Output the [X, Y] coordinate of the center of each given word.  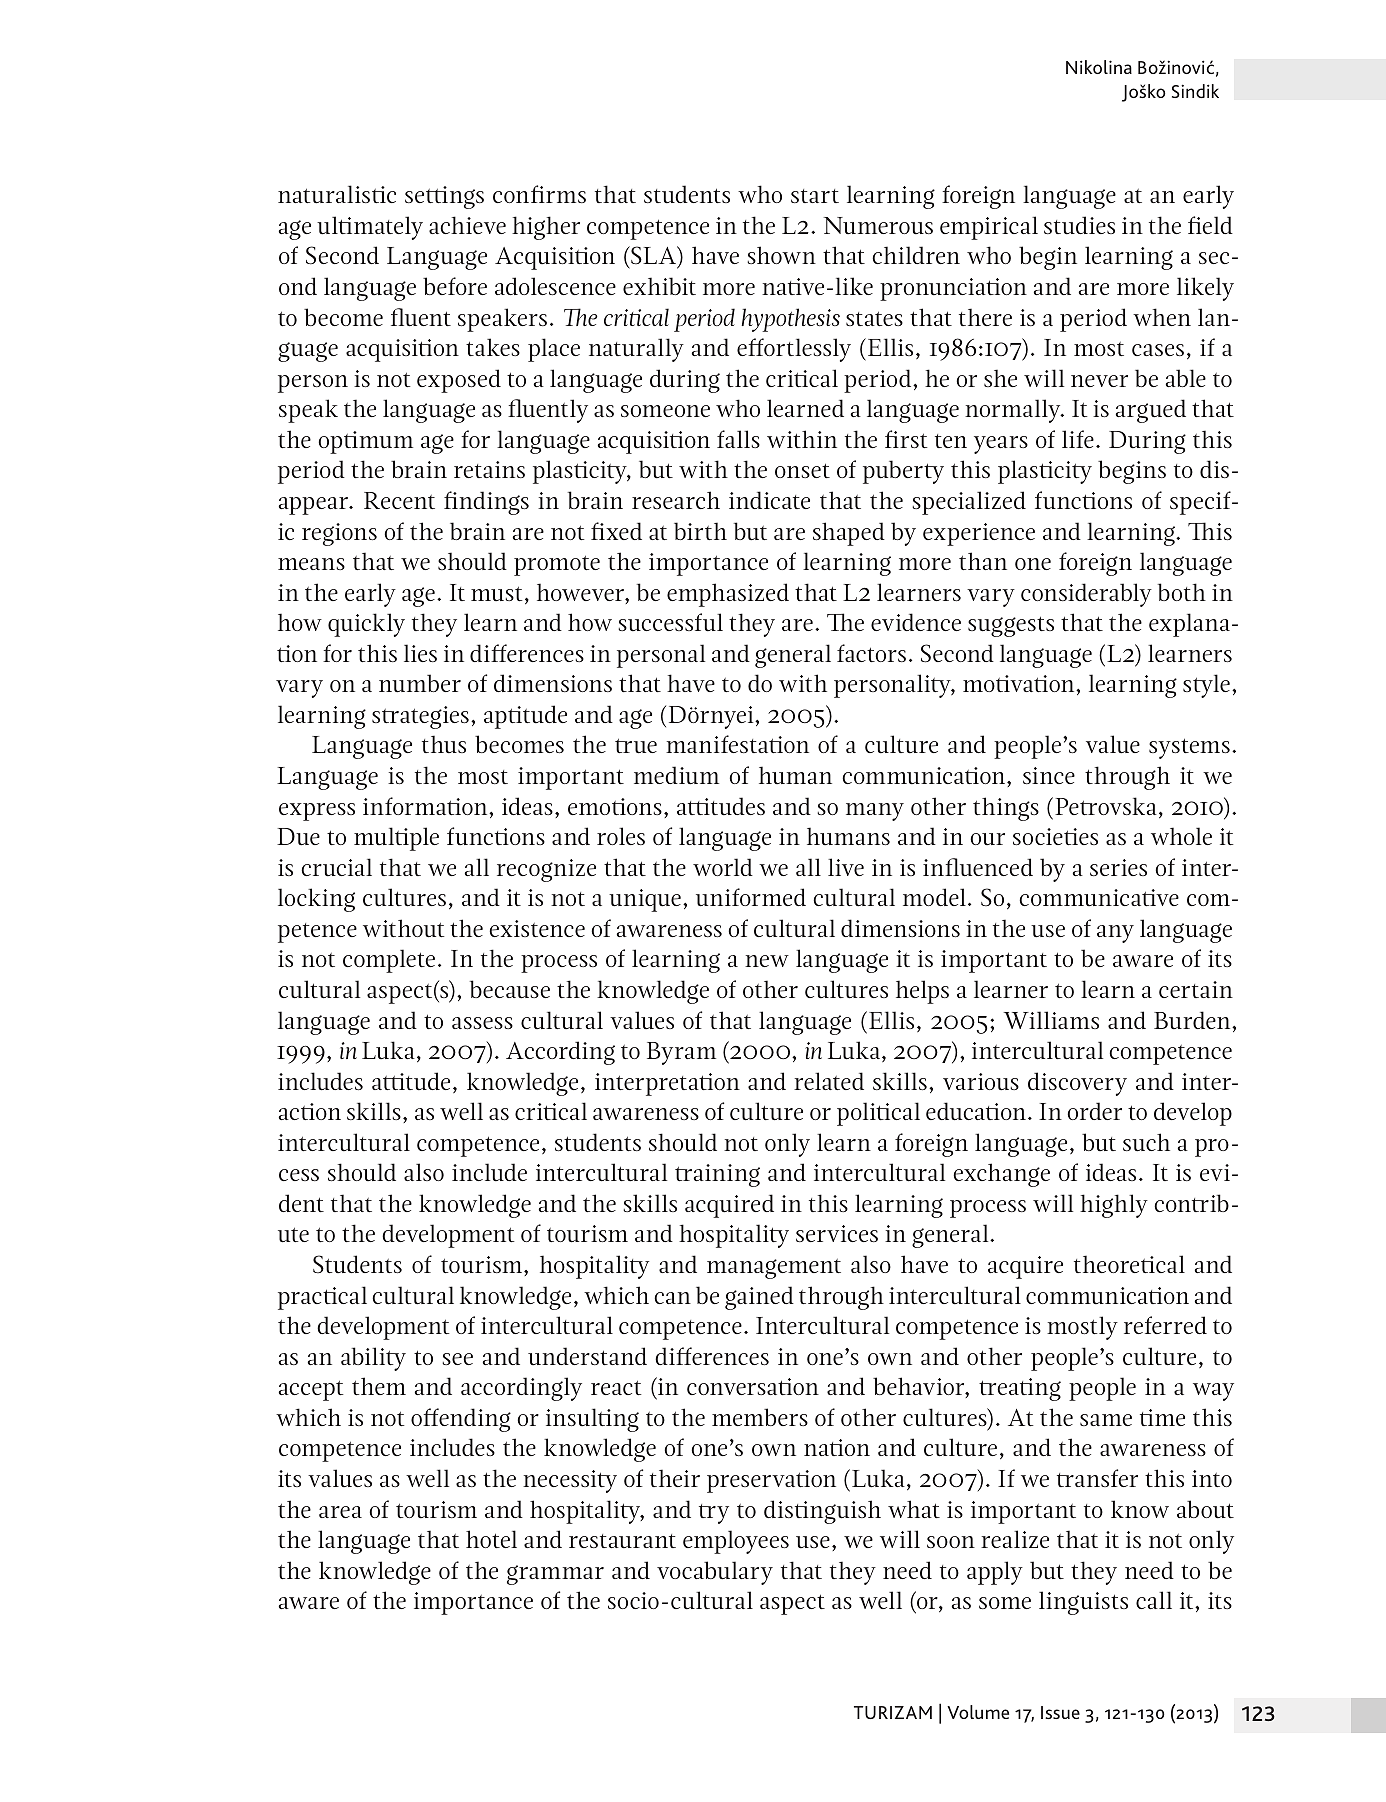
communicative [1099, 898]
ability [373, 1359]
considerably [1086, 595]
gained [759, 1298]
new [767, 961]
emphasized [728, 595]
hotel [491, 1539]
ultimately [370, 228]
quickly [366, 625]
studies [1079, 225]
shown [781, 255]
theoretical [1129, 1264]
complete [389, 961]
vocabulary [715, 1573]
